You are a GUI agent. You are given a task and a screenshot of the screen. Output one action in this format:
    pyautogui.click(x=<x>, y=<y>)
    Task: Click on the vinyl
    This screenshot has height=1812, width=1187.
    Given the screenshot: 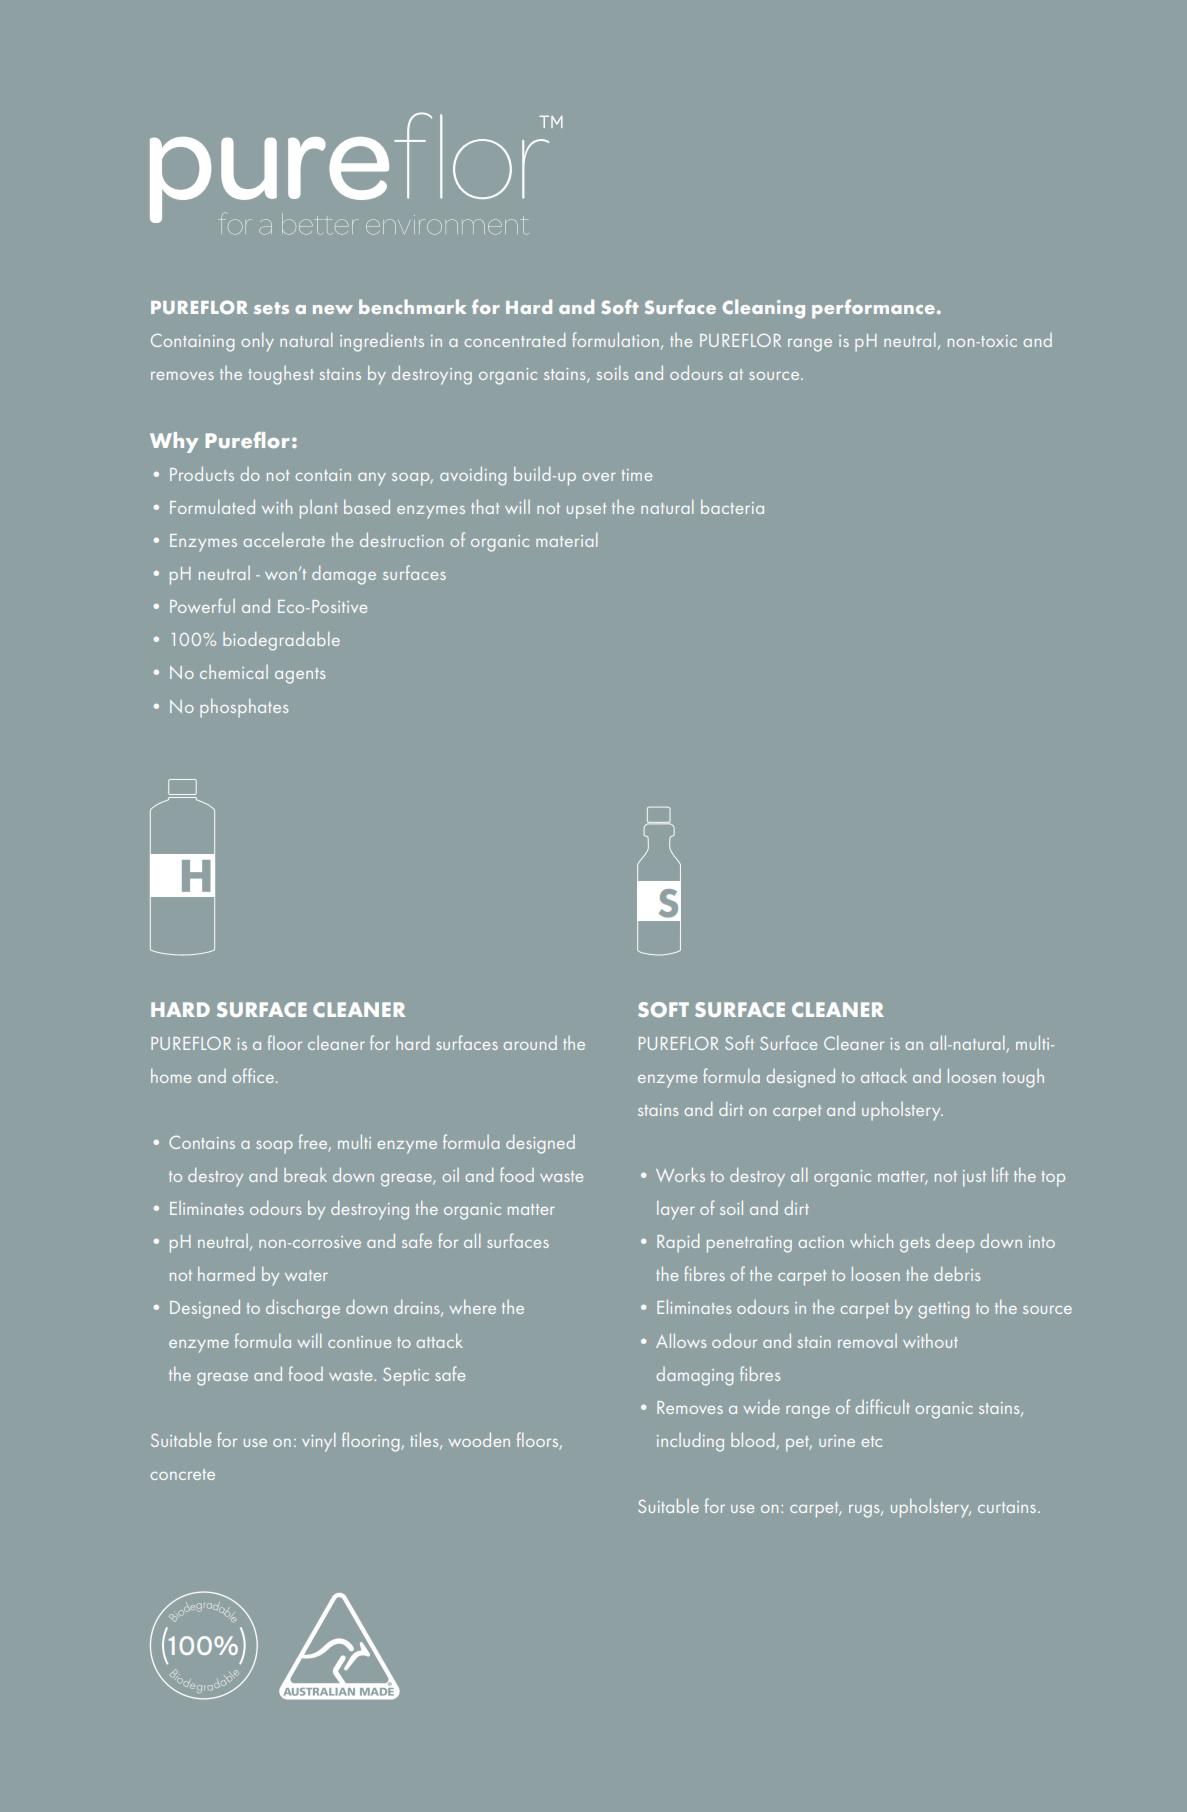 What is the action you would take?
    pyautogui.click(x=318, y=1442)
